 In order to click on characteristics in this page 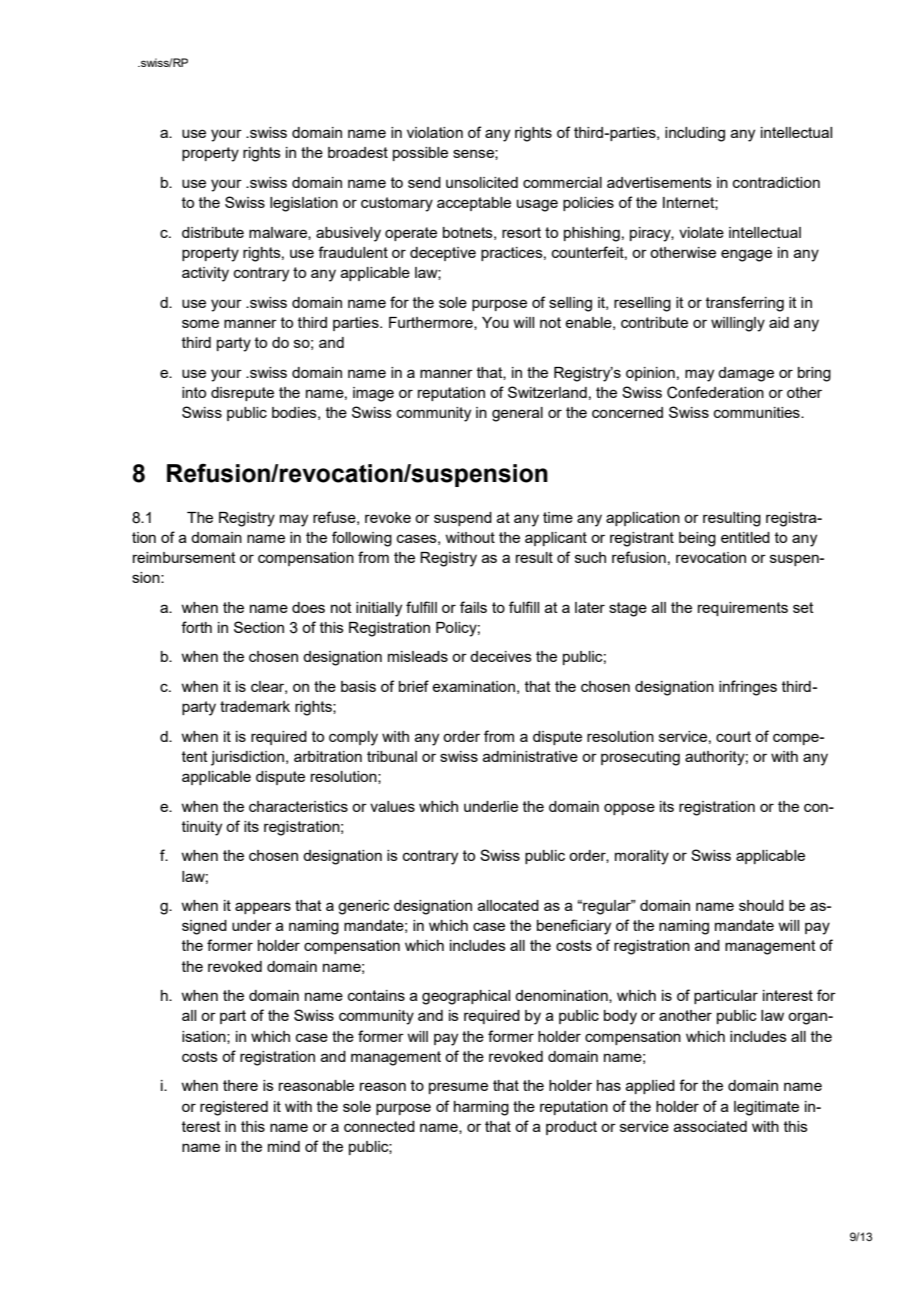, I will do `click(298, 806)`.
